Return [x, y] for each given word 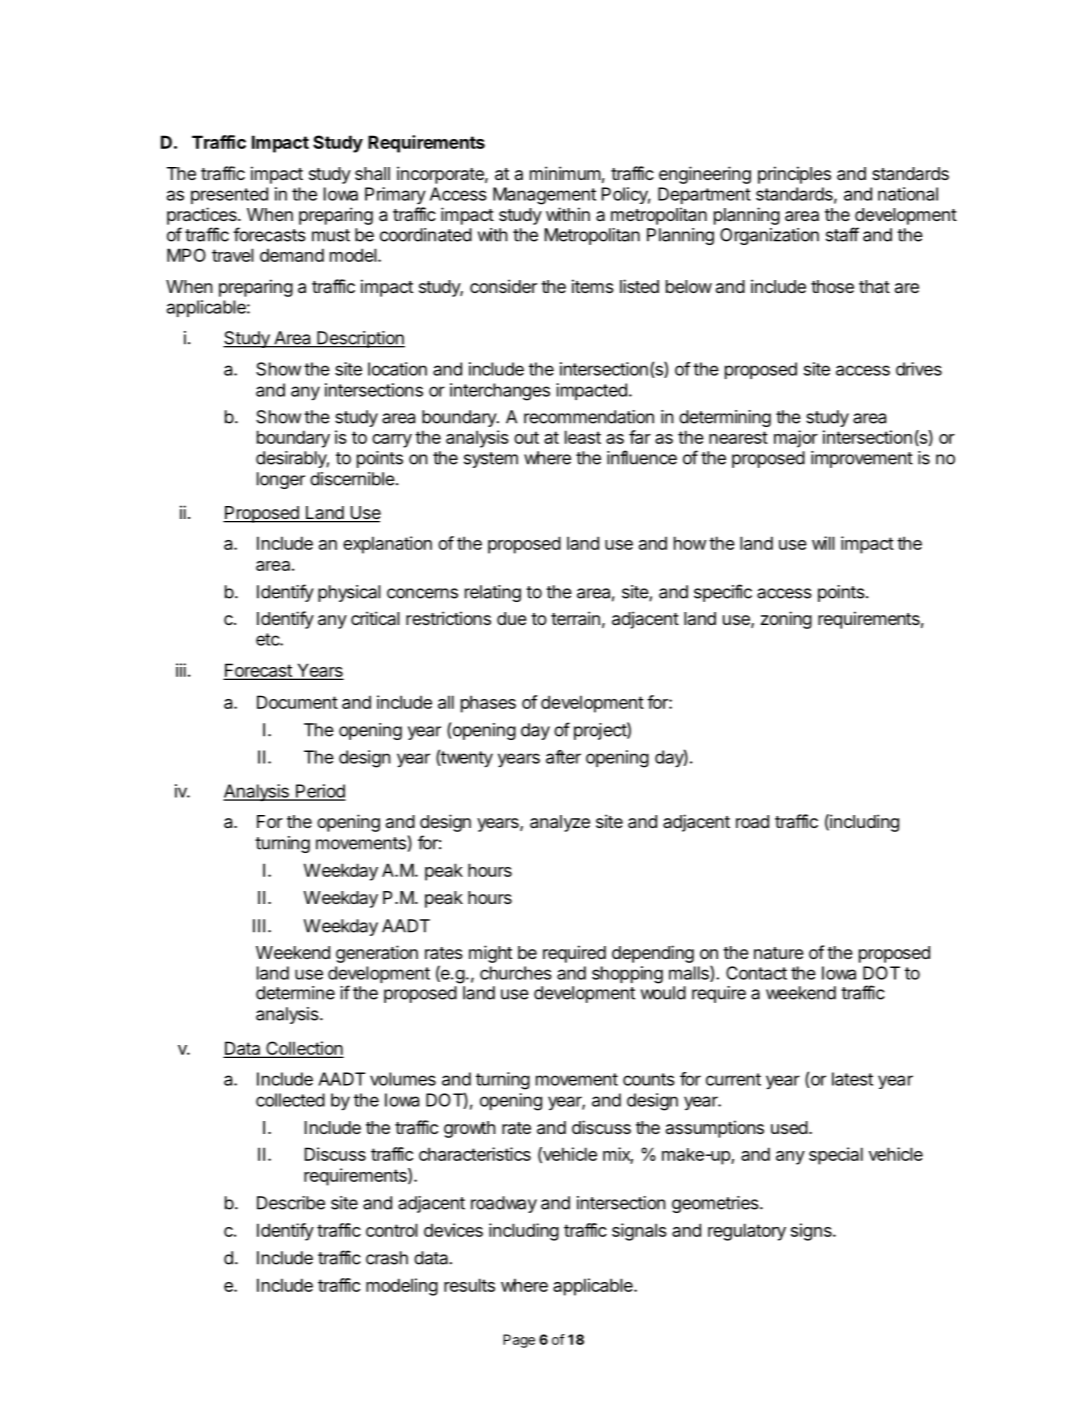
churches [516, 973]
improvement [862, 459]
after [563, 757]
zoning [786, 620]
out [526, 437]
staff [842, 234]
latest [852, 1079]
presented [229, 195]
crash [387, 1258]
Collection [304, 1049]
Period [319, 792]
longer [281, 480]
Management [544, 196]
